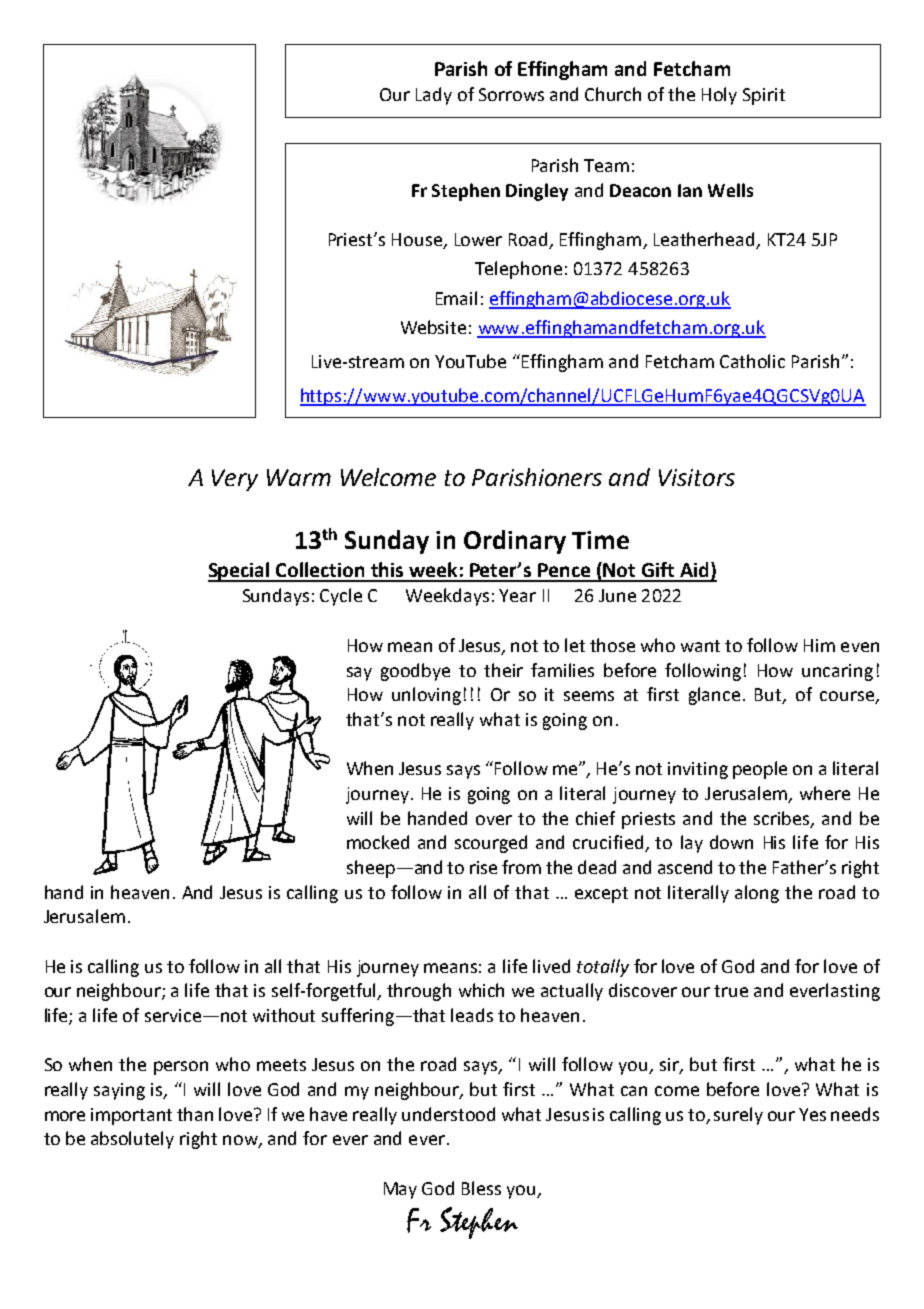 The image size is (924, 1309). What do you see at coordinates (132, 1140) in the page?
I see `absolutely` at bounding box center [132, 1140].
